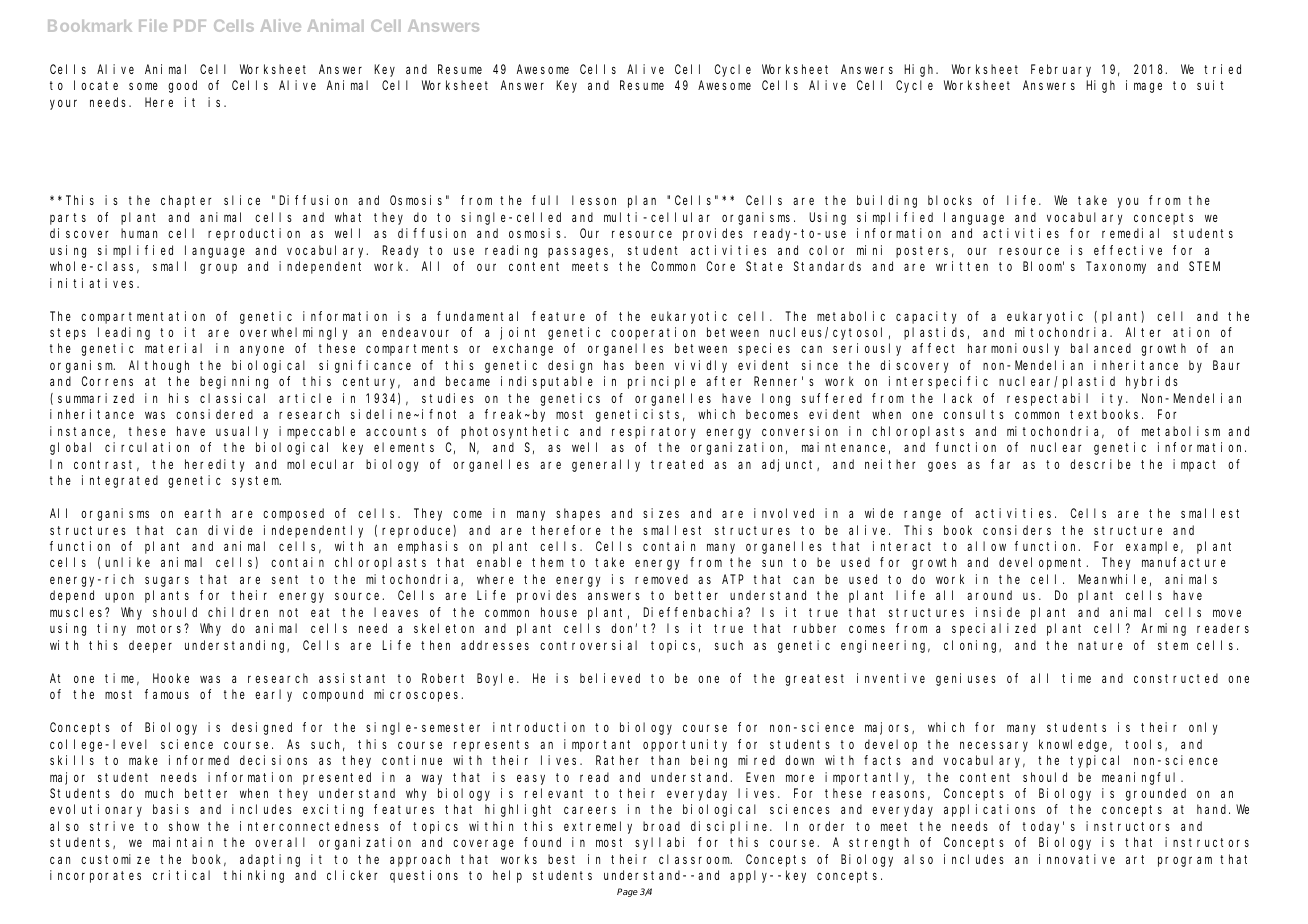 This screenshot has width=1308, height=924. I want to click on Page, so click(627, 892).
